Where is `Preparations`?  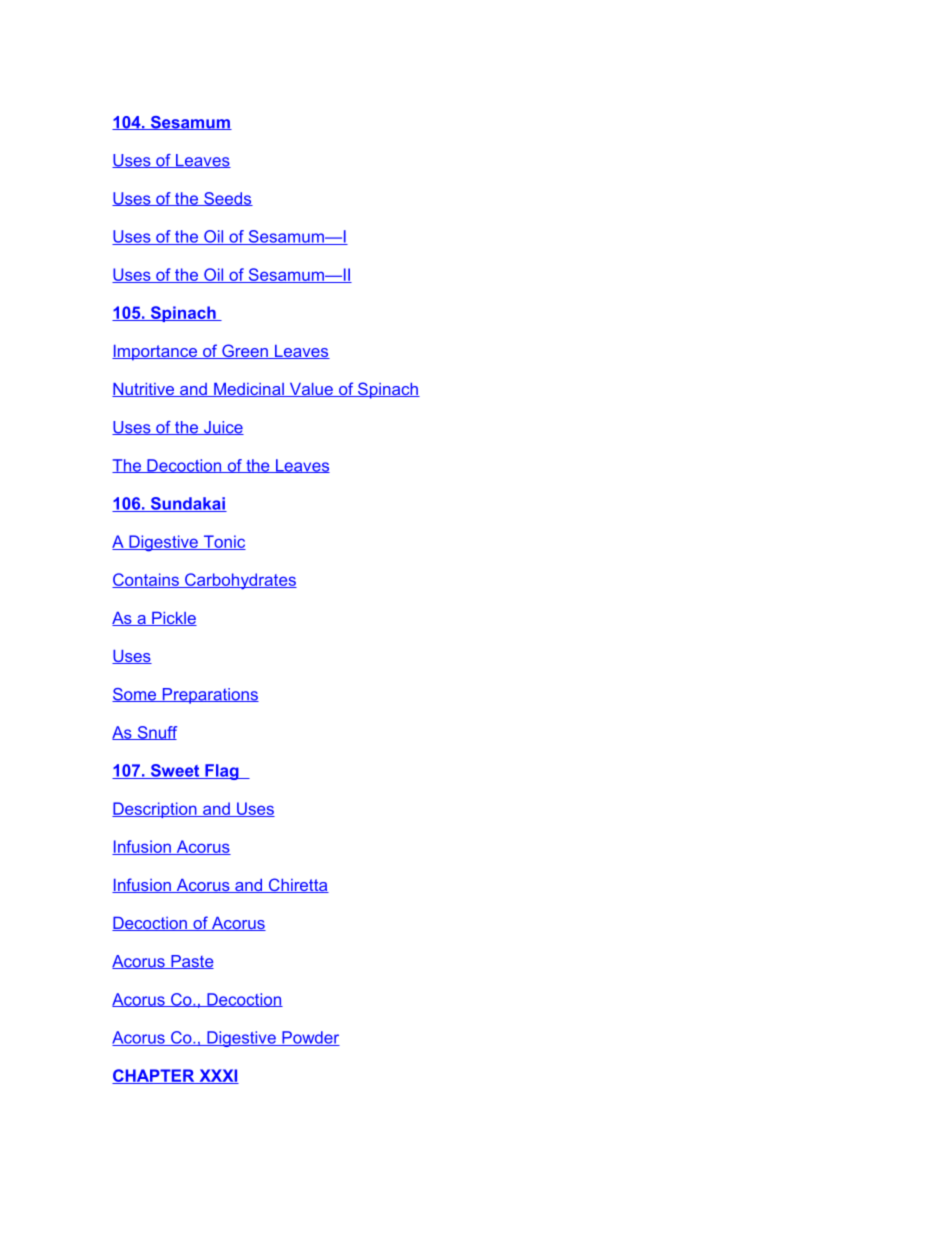 Preparations is located at coordinates (209, 696).
